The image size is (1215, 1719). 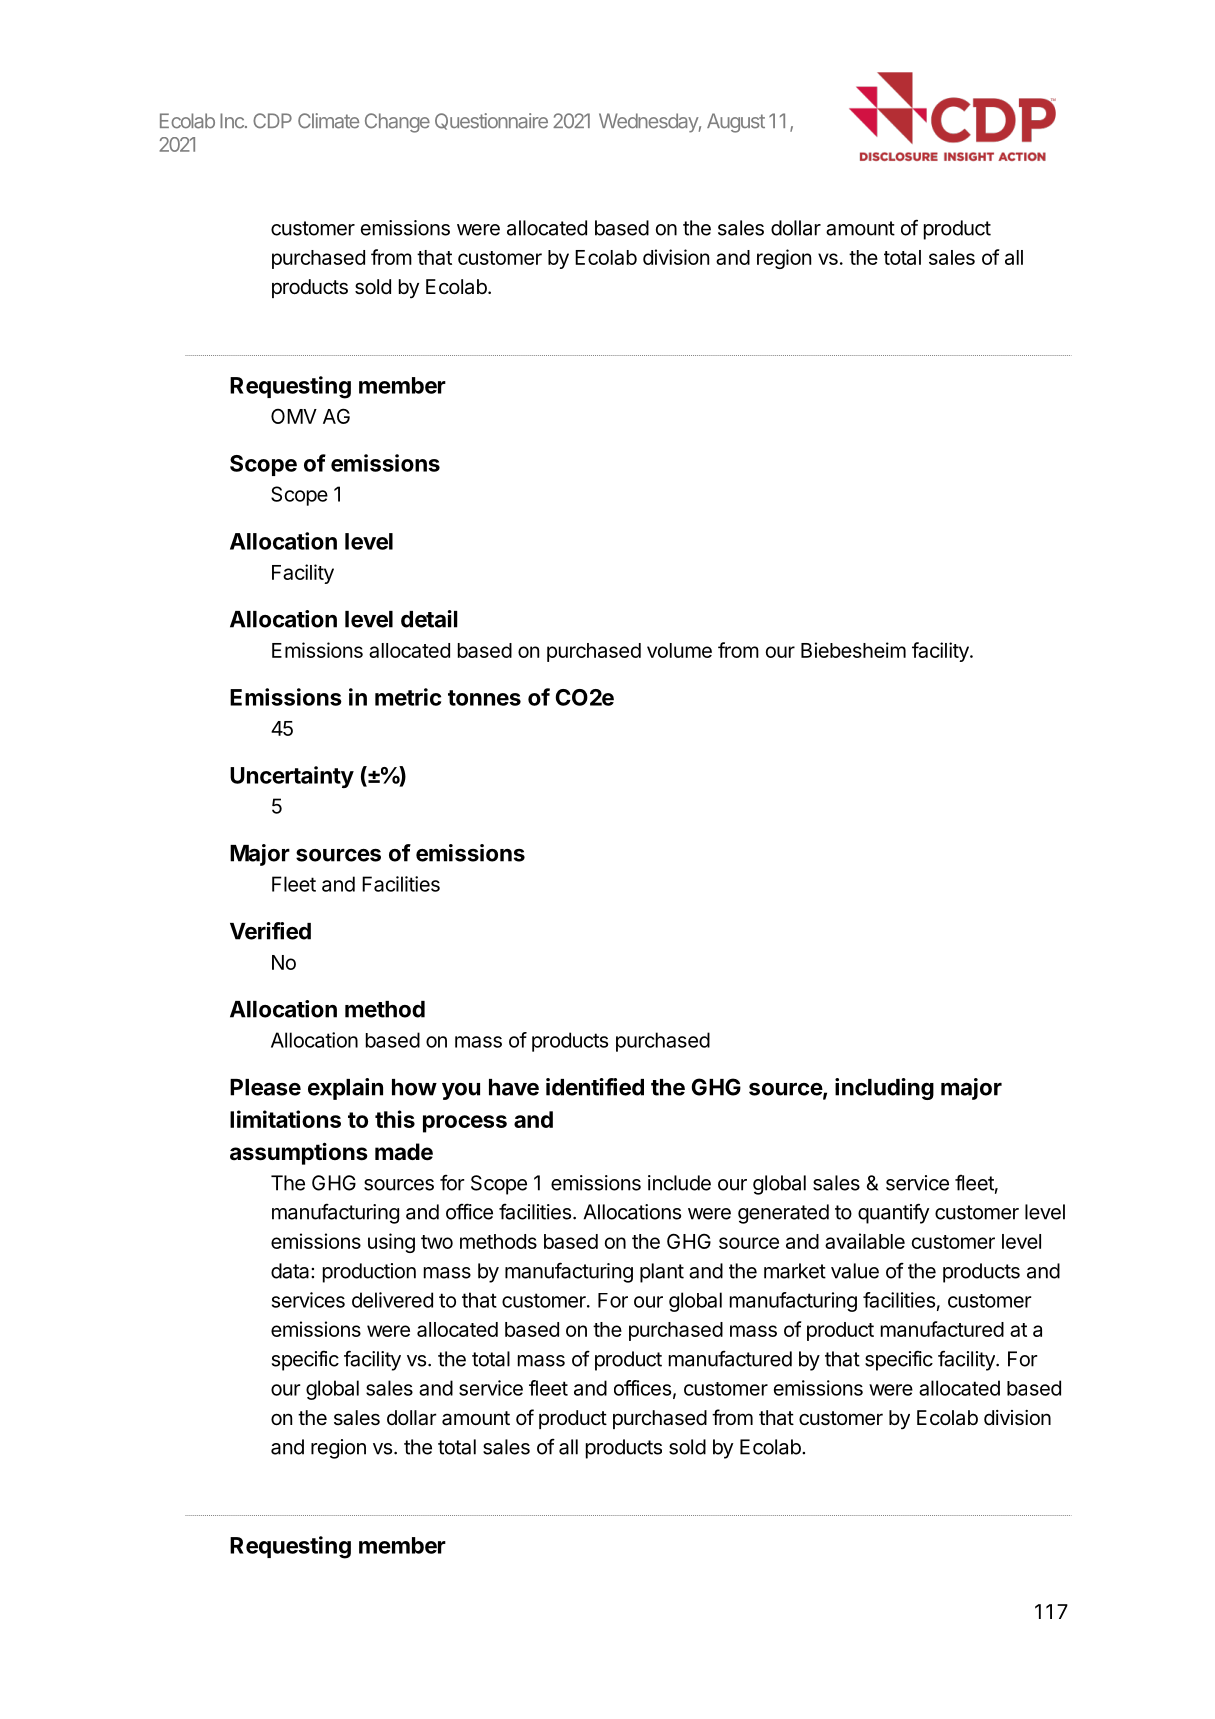 I want to click on Change, so click(x=397, y=123).
